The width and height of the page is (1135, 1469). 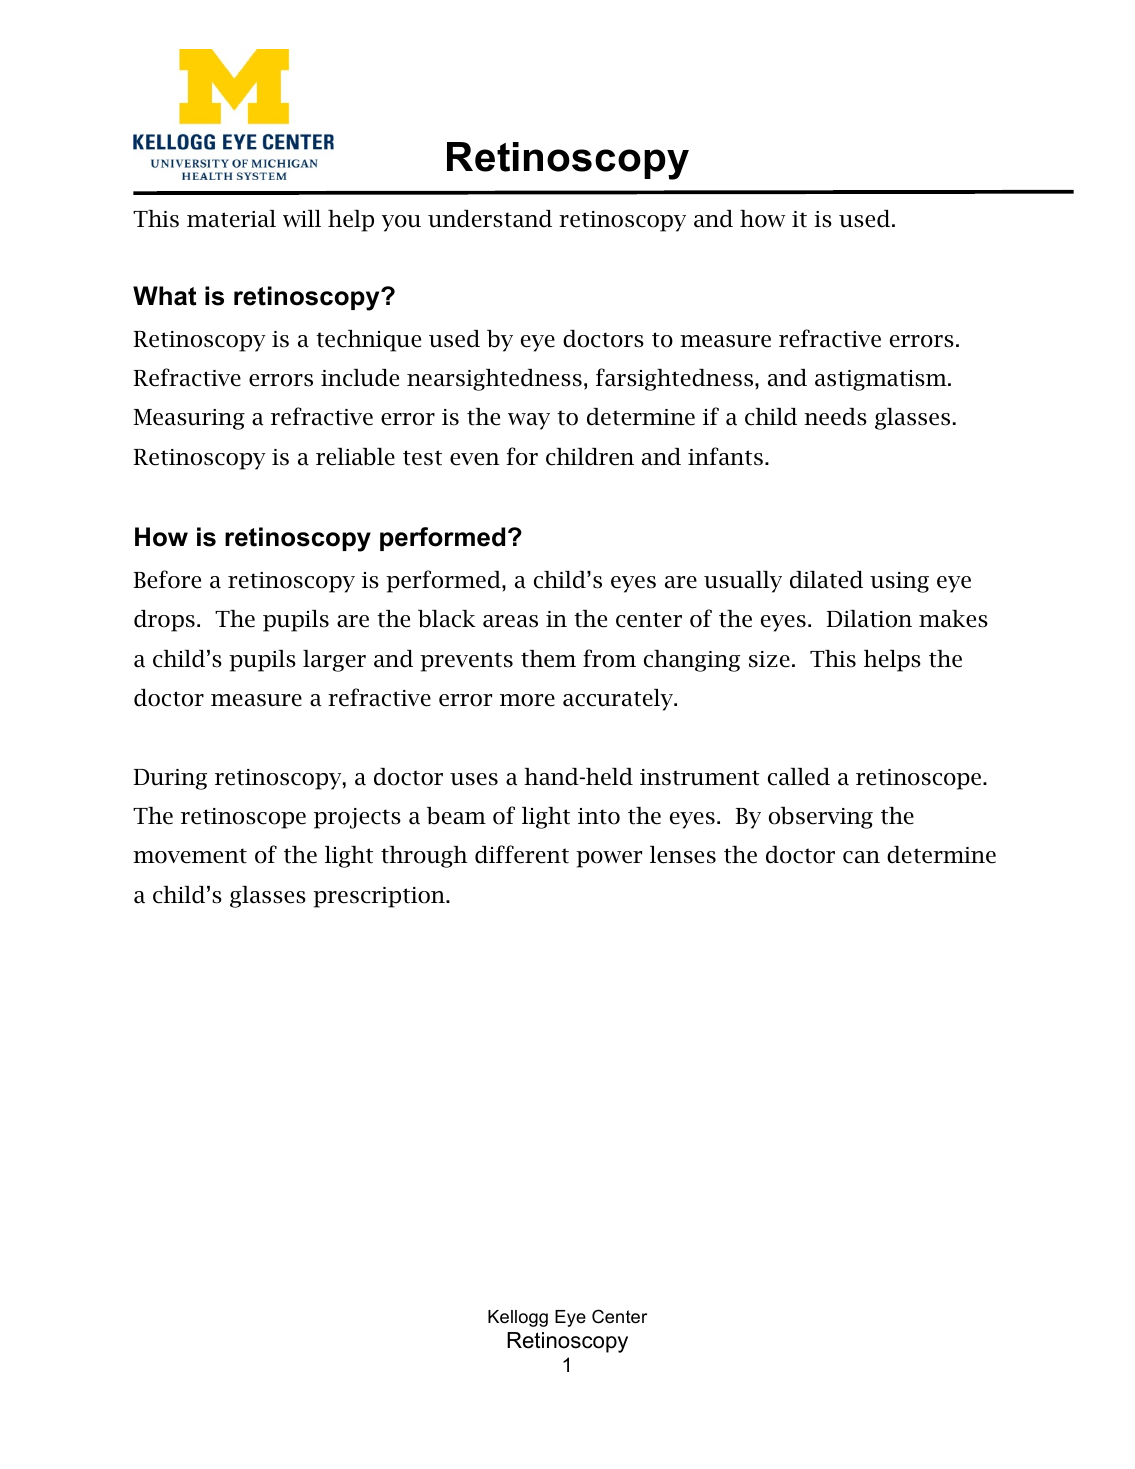 What do you see at coordinates (869, 619) in the page?
I see `Dilation` at bounding box center [869, 619].
